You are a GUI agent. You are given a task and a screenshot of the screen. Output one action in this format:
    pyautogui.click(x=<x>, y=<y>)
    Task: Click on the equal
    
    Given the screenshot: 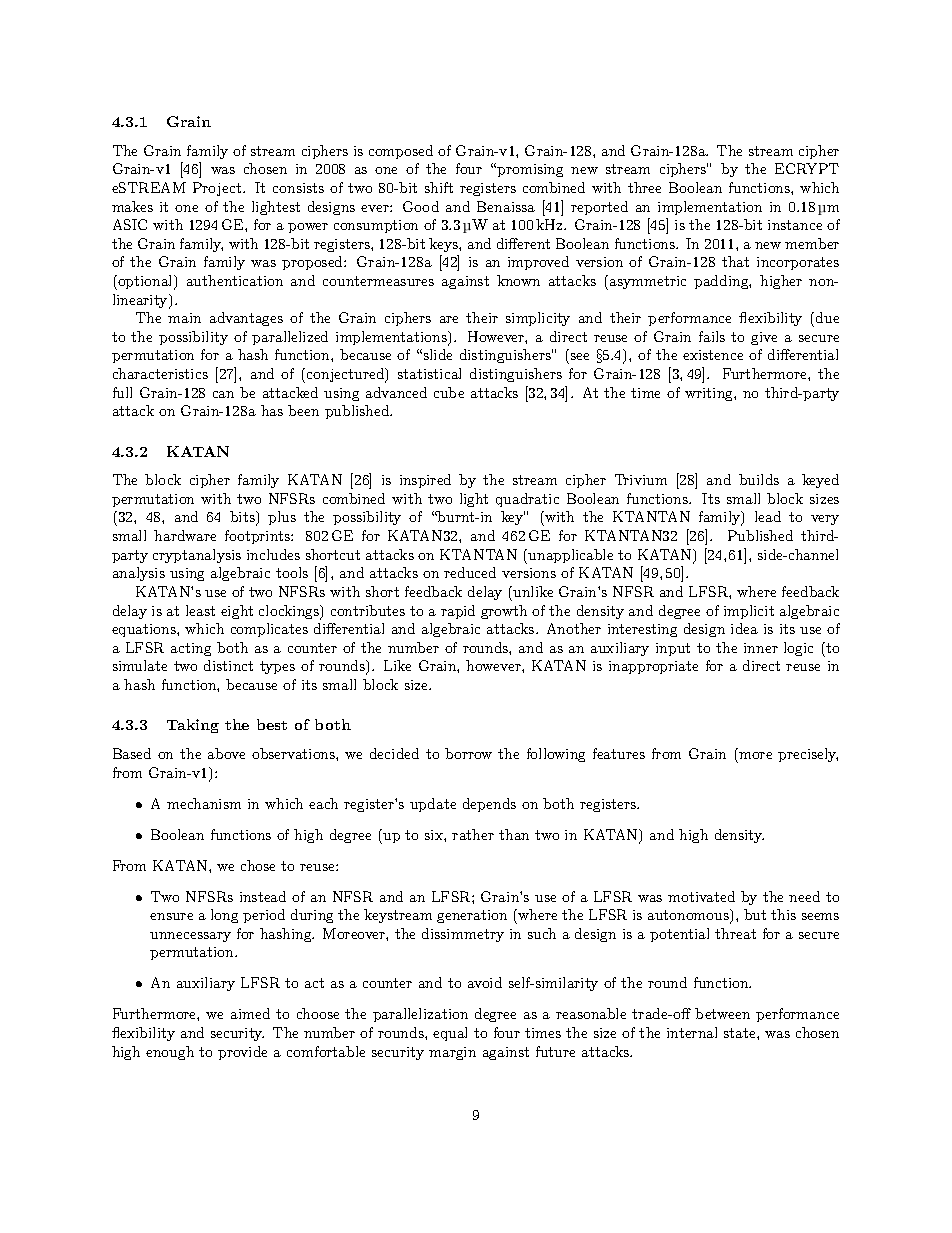 What is the action you would take?
    pyautogui.click(x=450, y=1034)
